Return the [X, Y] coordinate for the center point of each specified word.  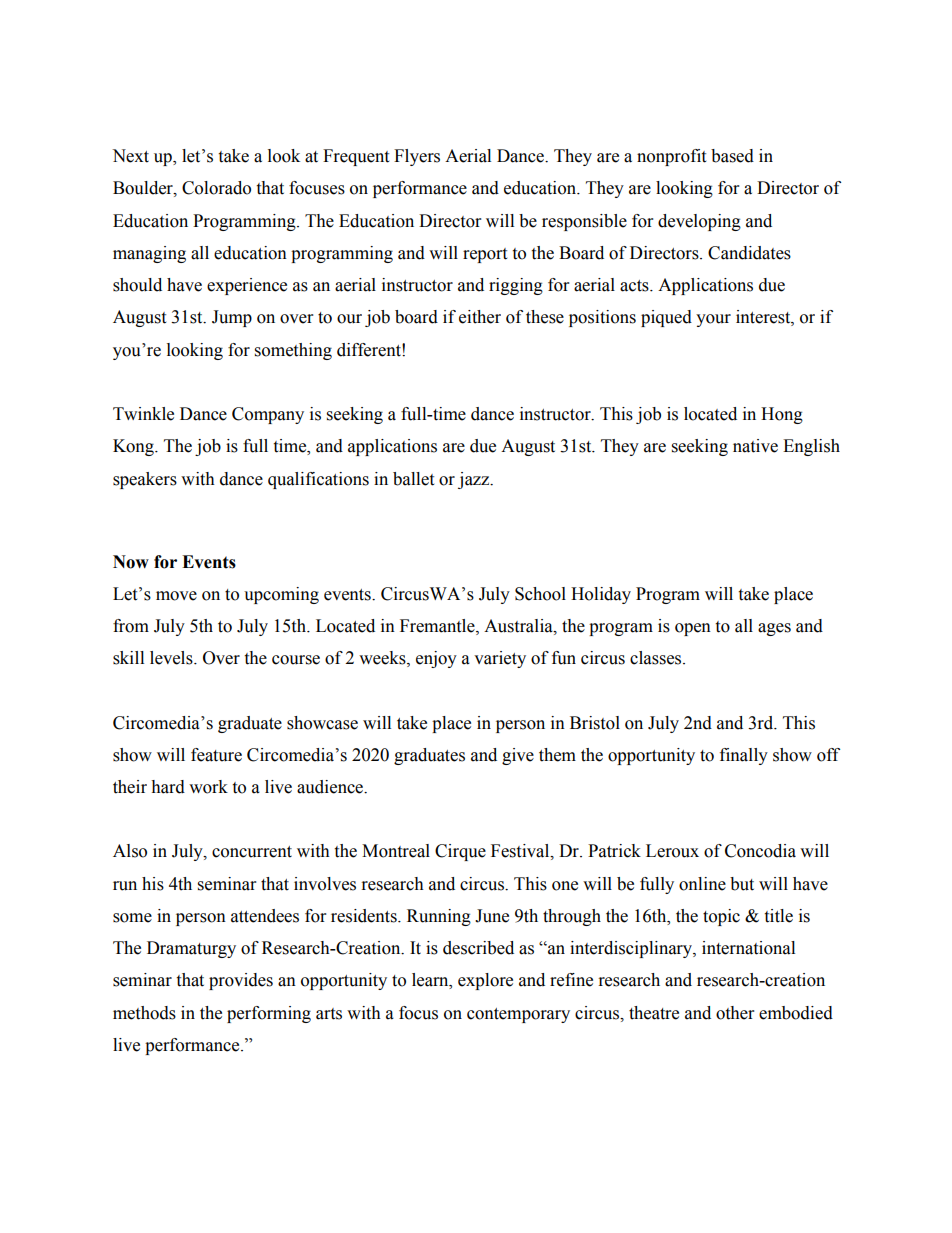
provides [241, 981]
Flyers [417, 157]
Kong [134, 447]
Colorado [216, 188]
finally [744, 756]
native [755, 446]
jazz [475, 480]
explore [485, 981]
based [732, 156]
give [518, 756]
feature [216, 755]
